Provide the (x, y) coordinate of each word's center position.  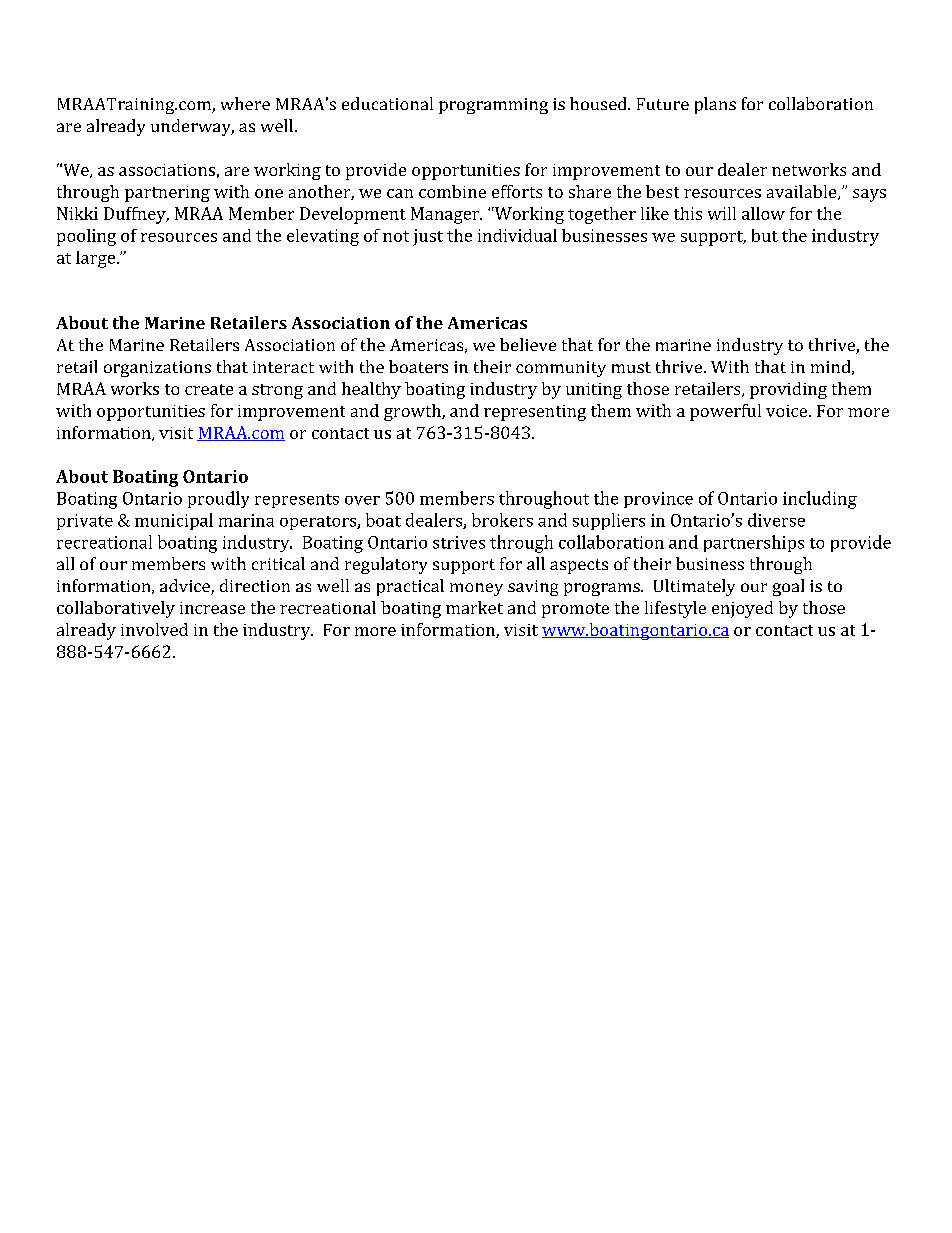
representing (535, 413)
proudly (218, 499)
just (428, 237)
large (95, 259)
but (765, 235)
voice (788, 411)
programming (493, 106)
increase (212, 608)
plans (715, 105)
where (245, 103)
